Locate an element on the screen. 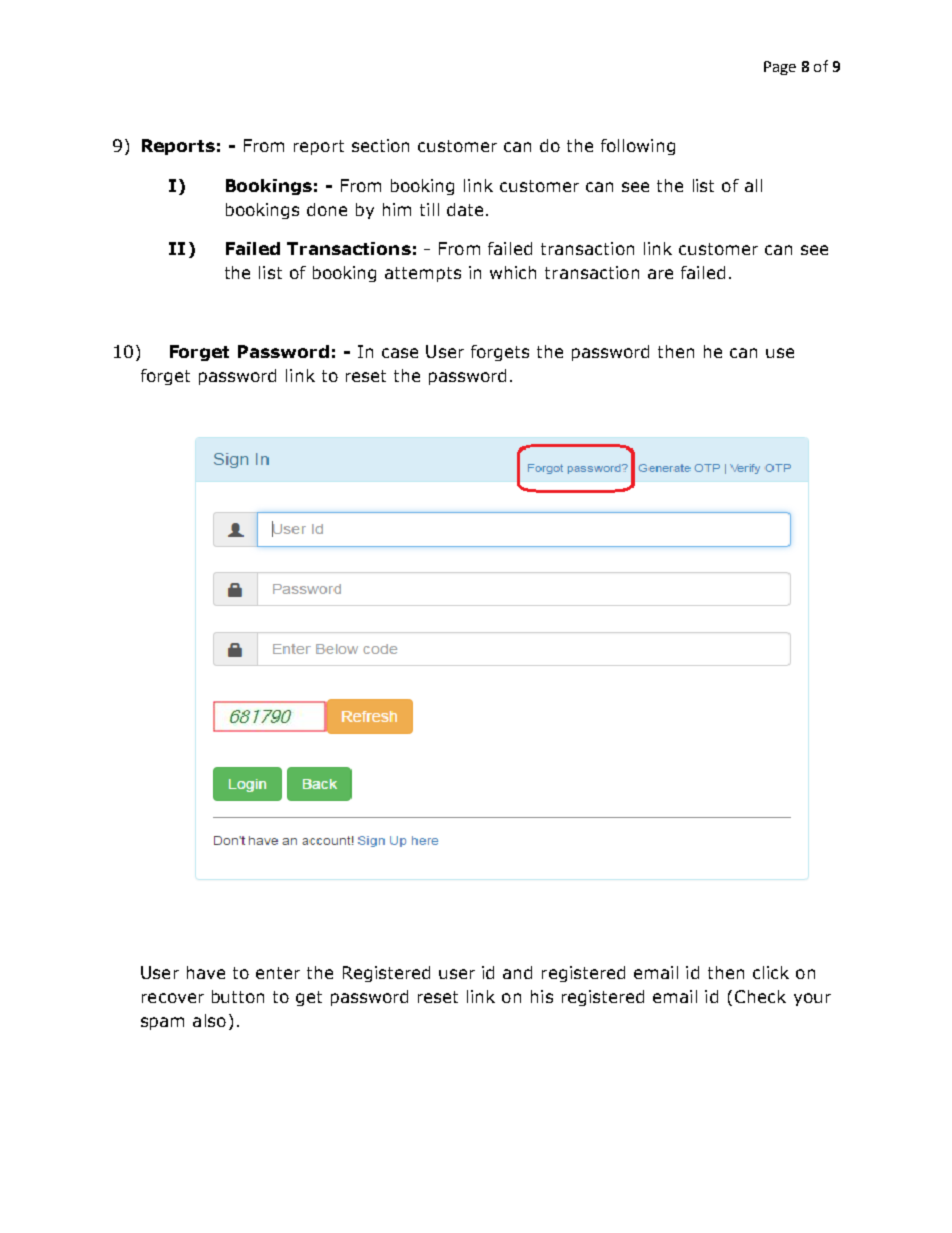  which is located at coordinates (513, 272).
